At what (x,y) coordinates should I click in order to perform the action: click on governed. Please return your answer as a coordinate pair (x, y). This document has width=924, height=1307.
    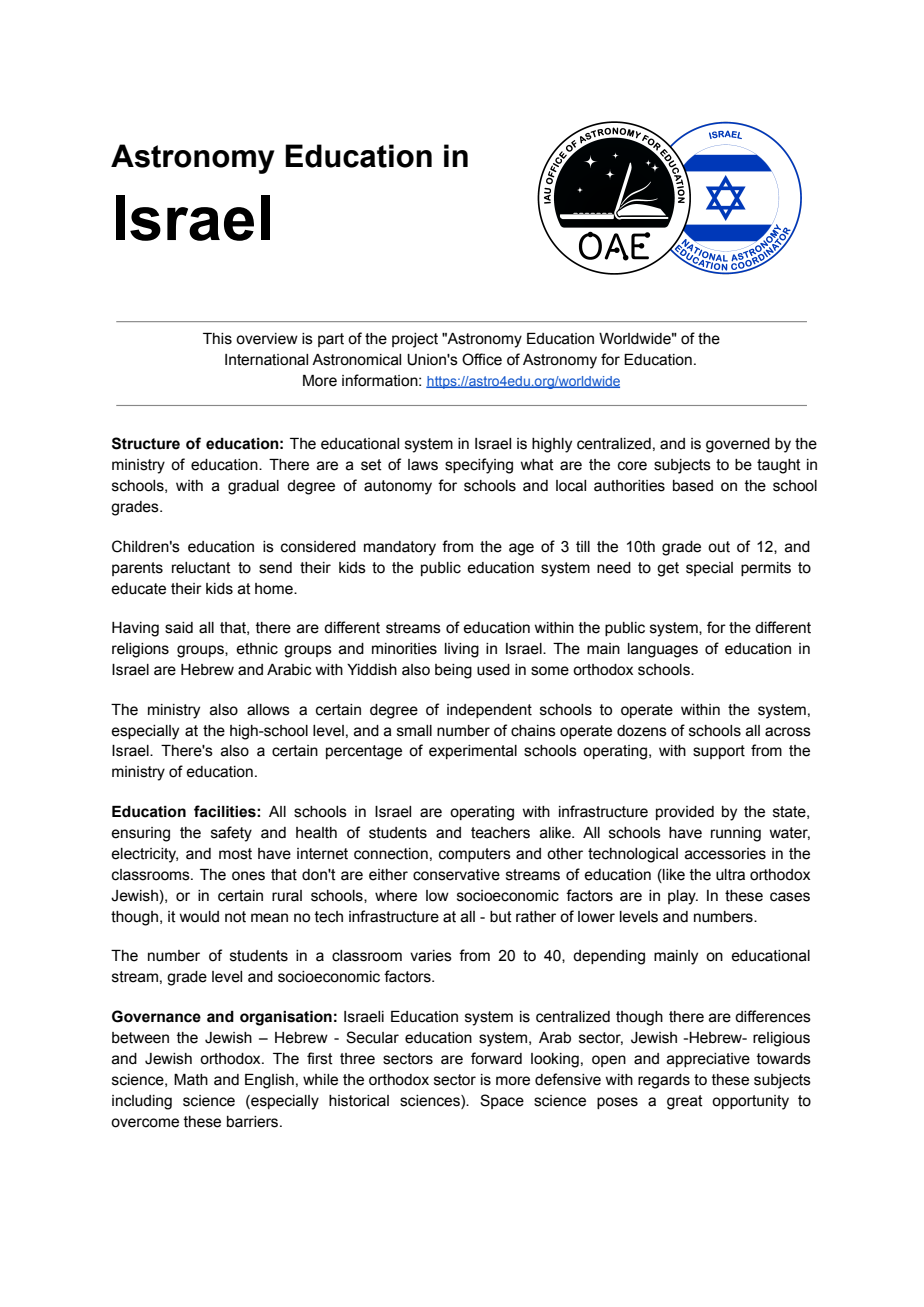
    Looking at the image, I should click on (738, 445).
